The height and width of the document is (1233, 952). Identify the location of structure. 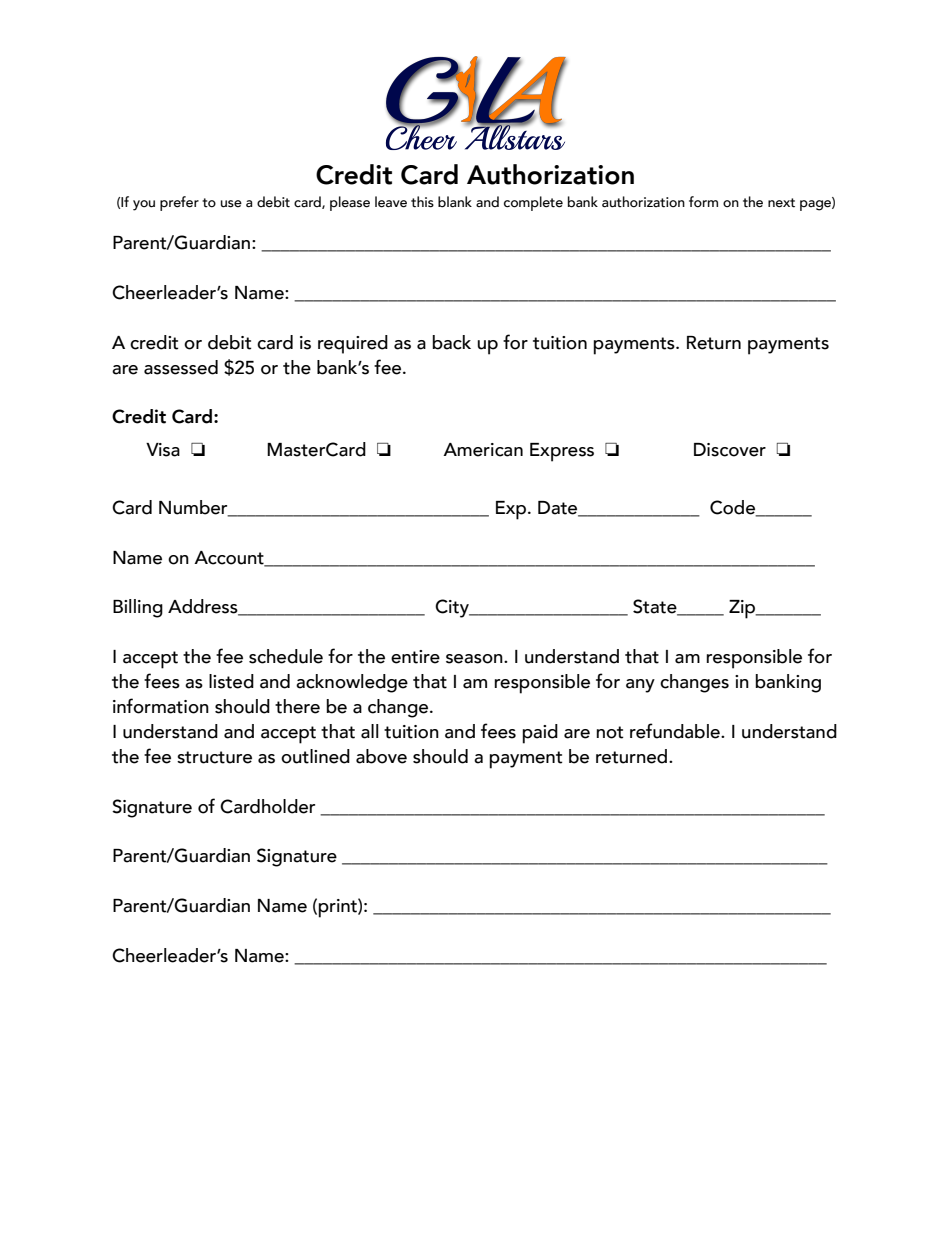
(214, 757).
